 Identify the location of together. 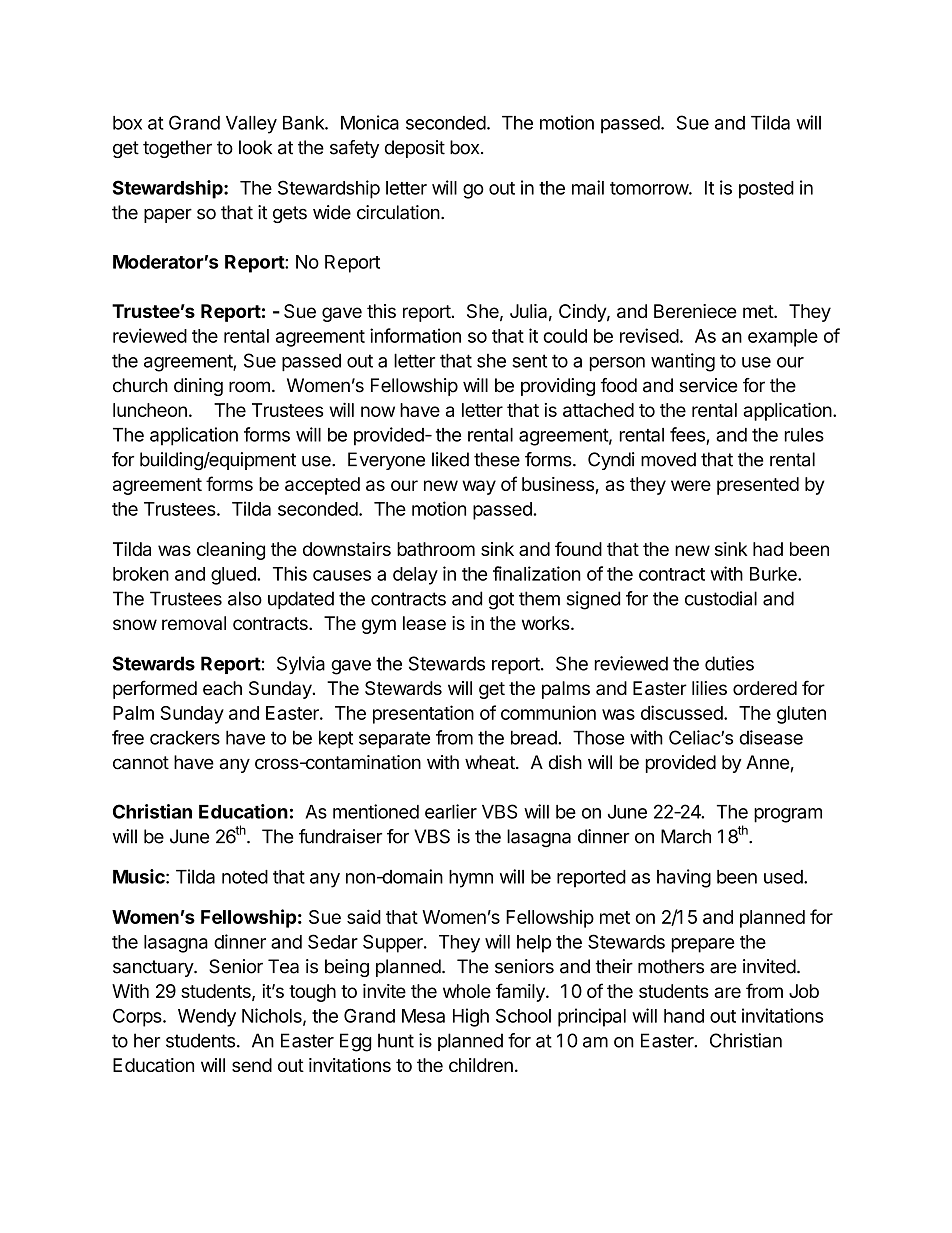
(177, 149).
